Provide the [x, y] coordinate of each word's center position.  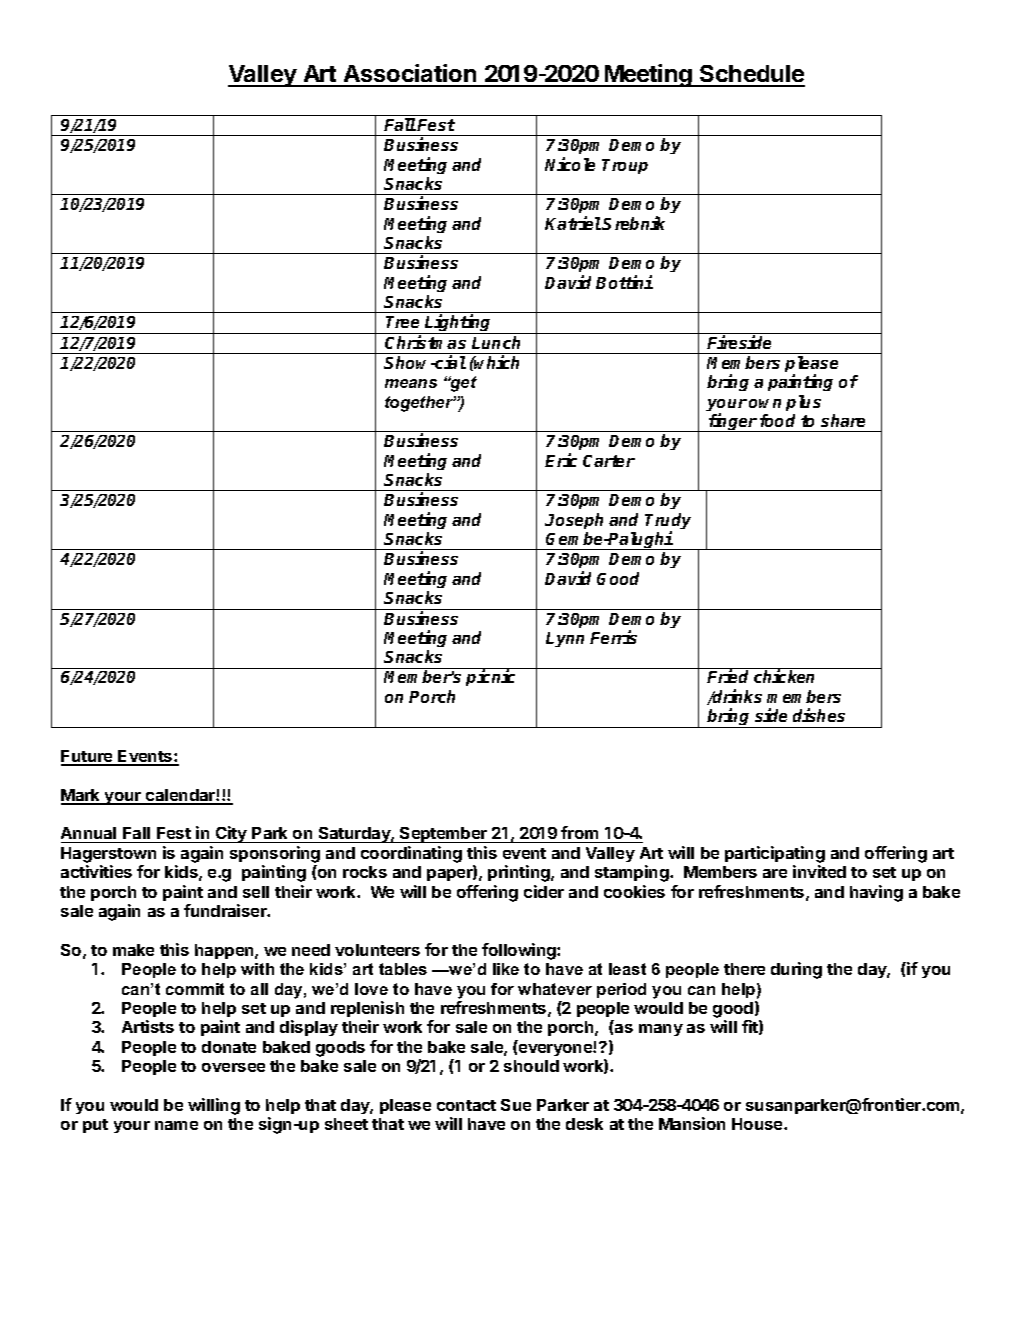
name [176, 1125]
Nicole [570, 164]
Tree [402, 322]
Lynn [565, 639]
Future [88, 757]
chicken [784, 676]
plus [803, 403]
